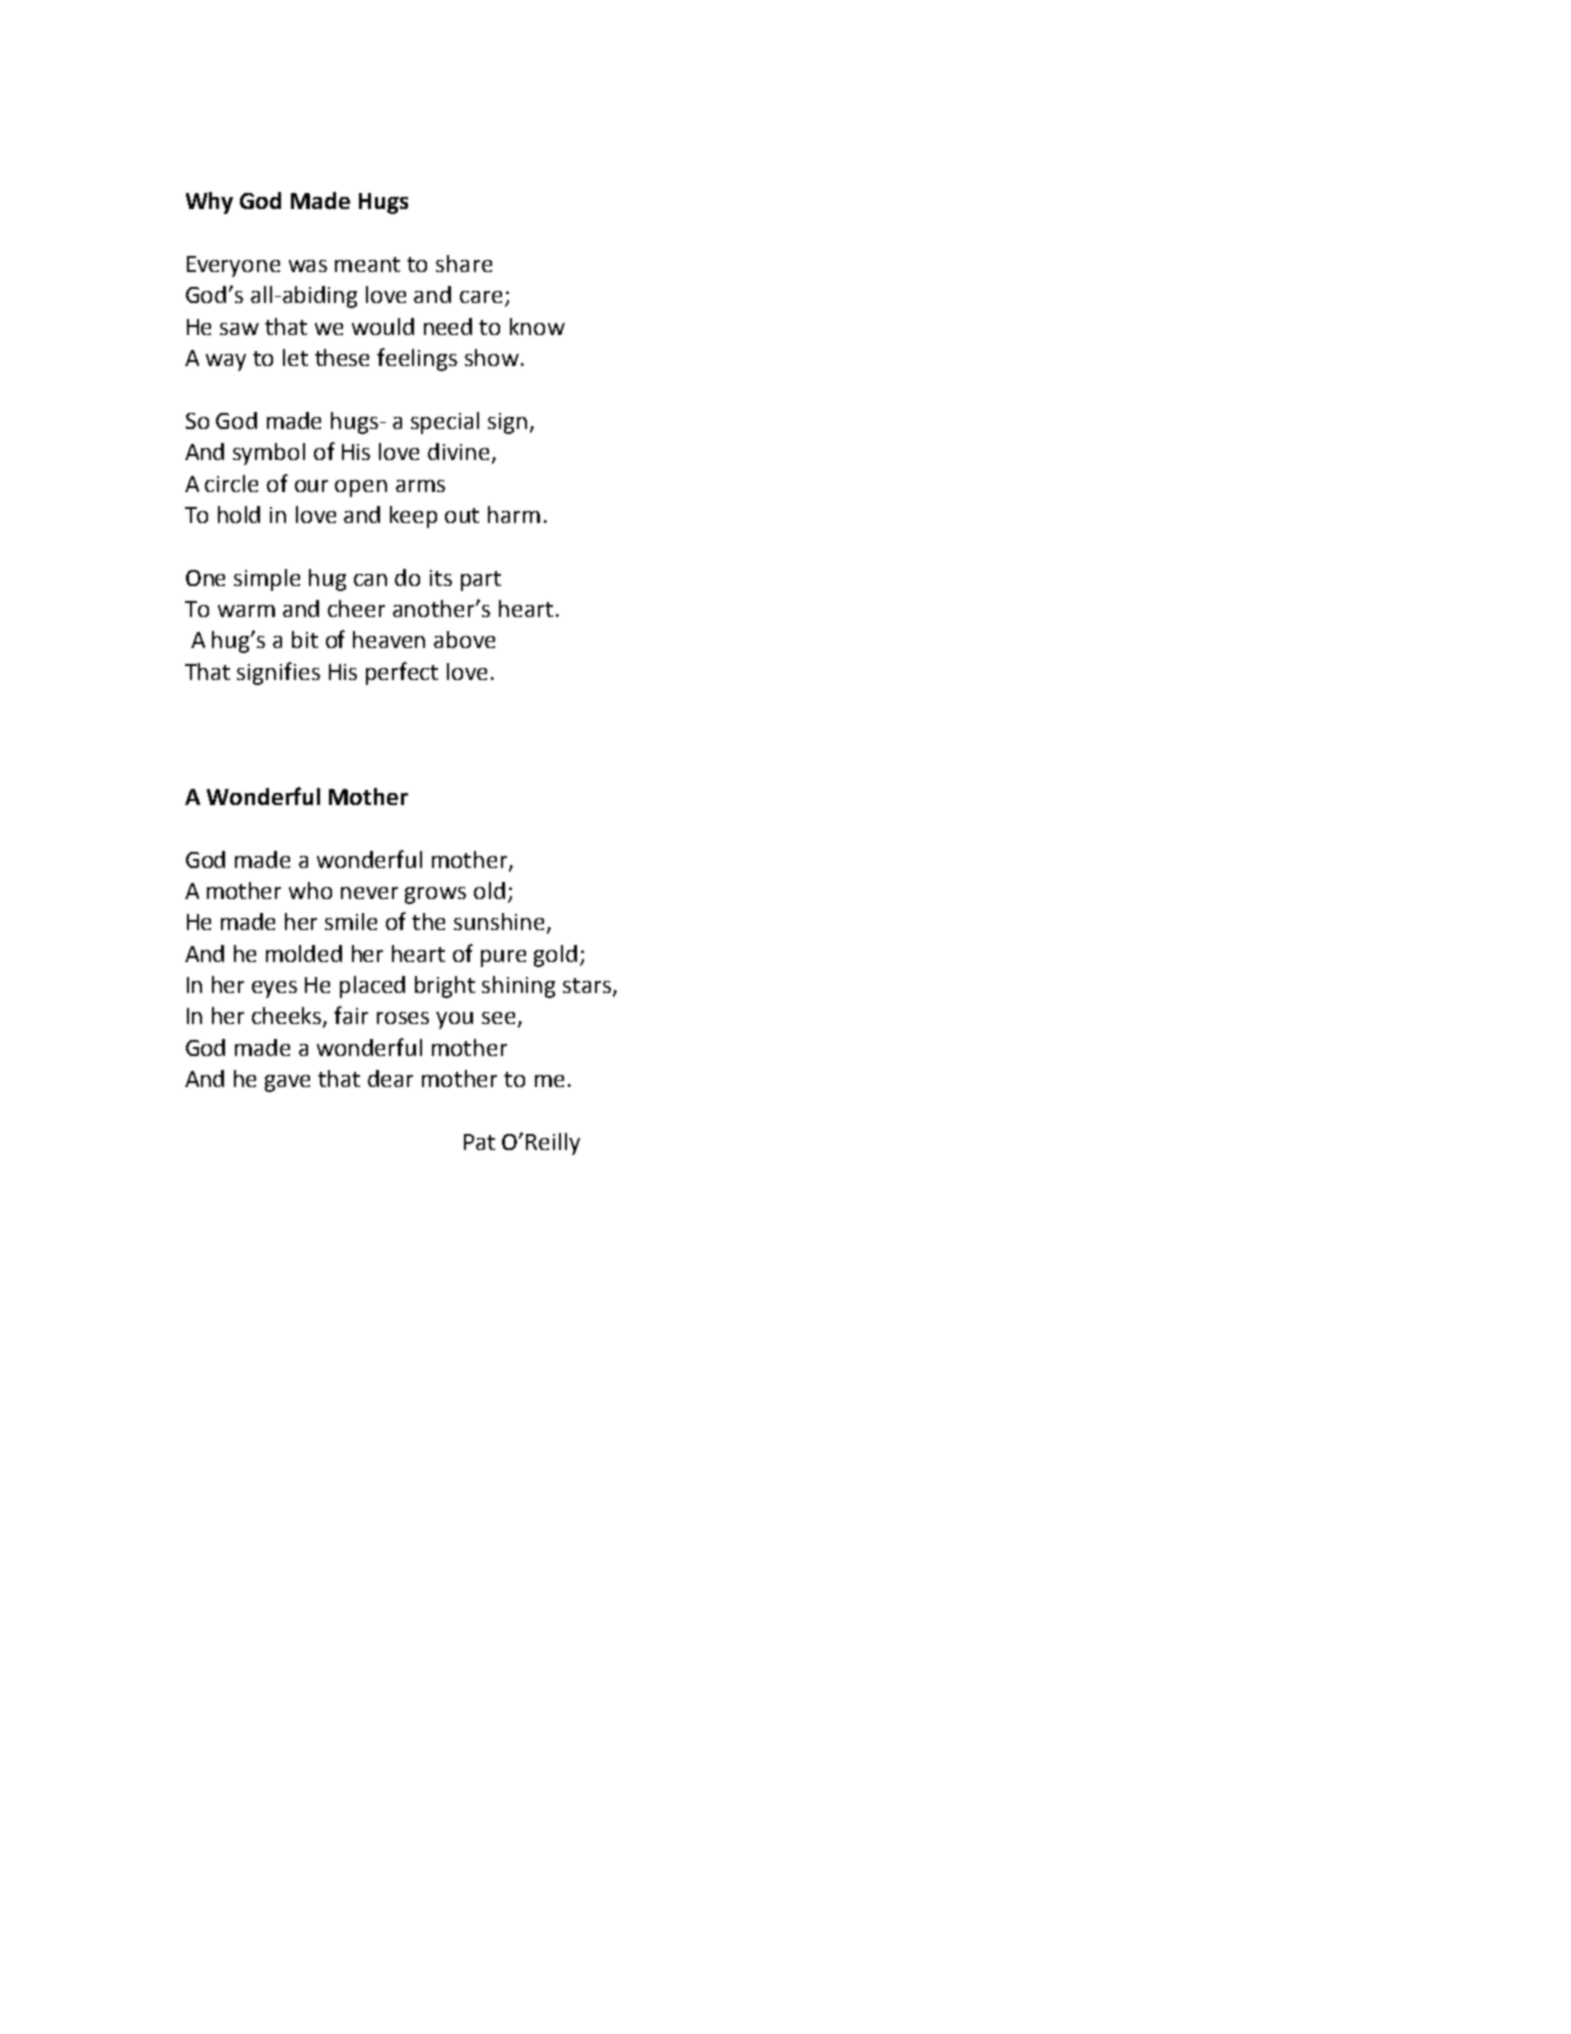  What do you see at coordinates (514, 514) in the screenshot?
I see `harm` at bounding box center [514, 514].
